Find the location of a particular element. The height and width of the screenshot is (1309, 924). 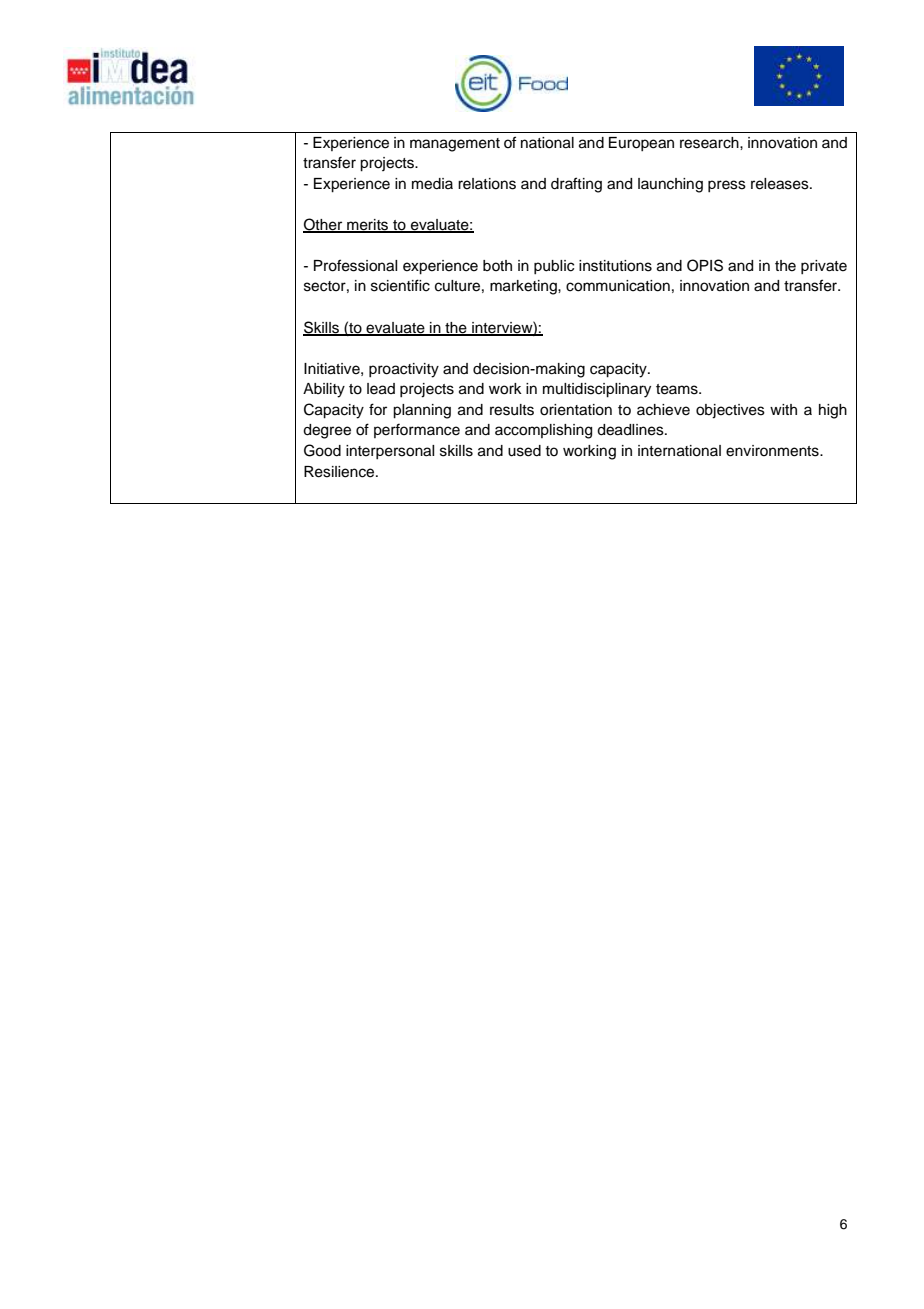

used is located at coordinates (524, 451).
